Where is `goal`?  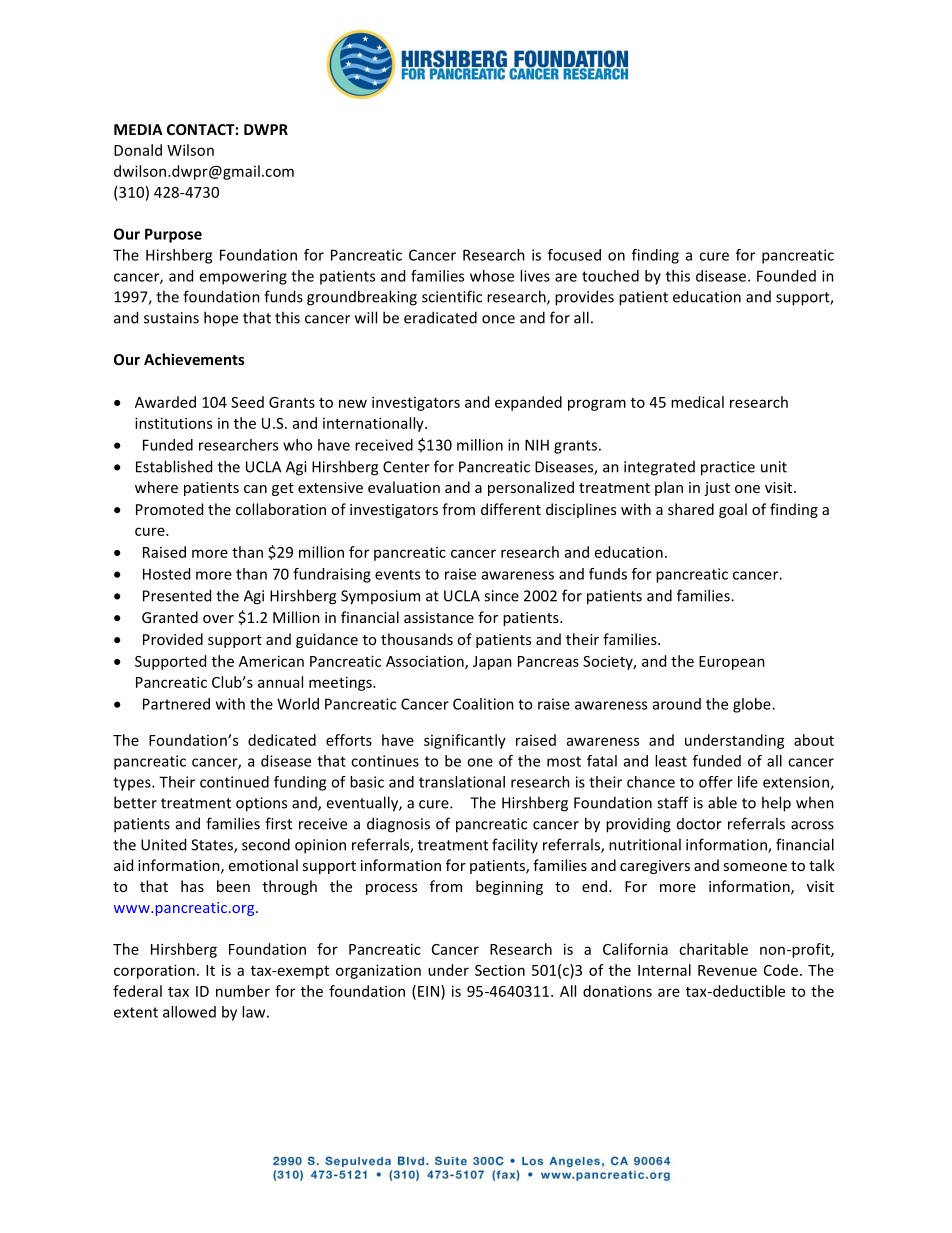
goal is located at coordinates (733, 510).
